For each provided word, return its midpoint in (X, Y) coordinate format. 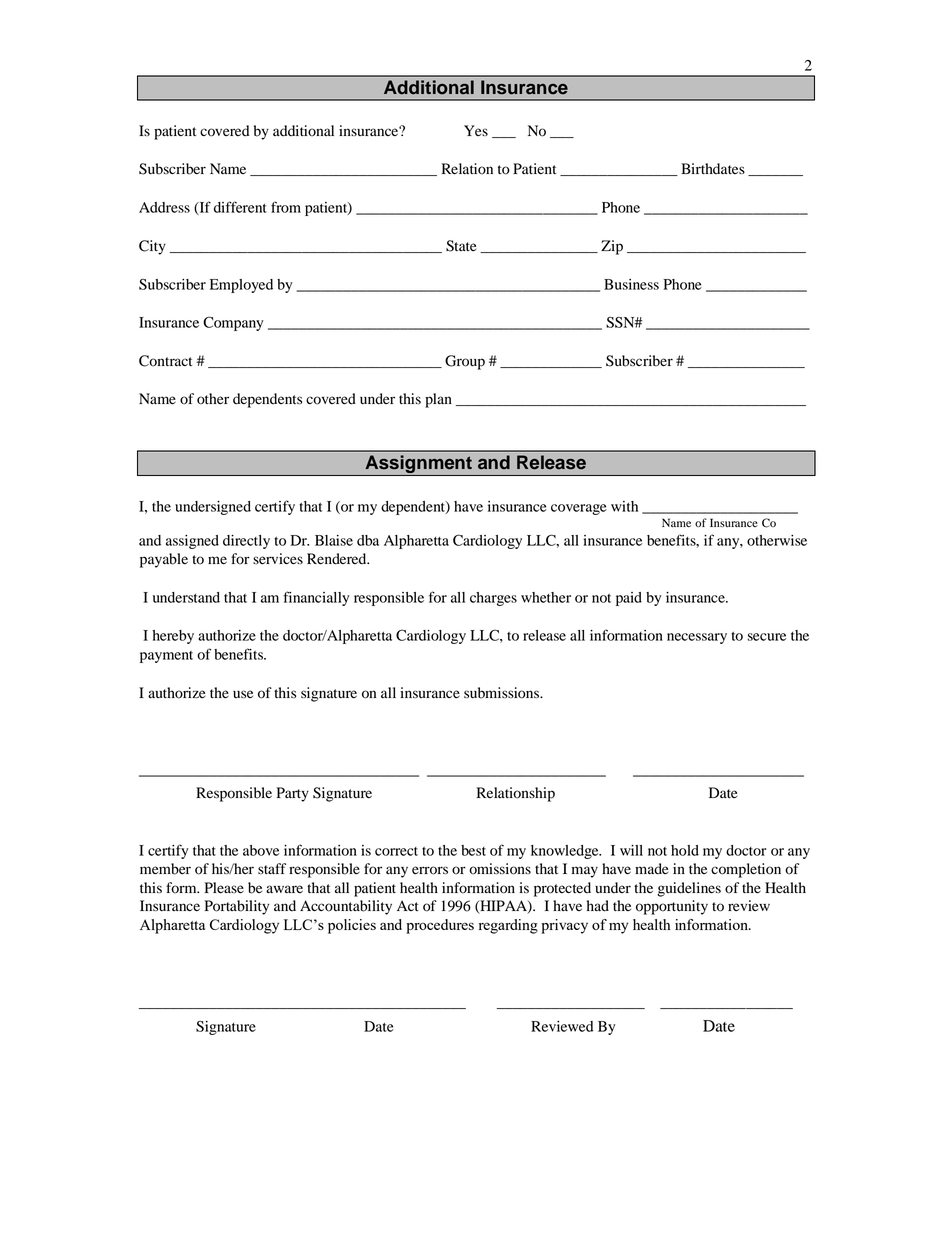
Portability (237, 907)
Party (293, 794)
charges (493, 599)
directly (246, 542)
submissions (503, 693)
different (240, 207)
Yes (476, 130)
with (624, 506)
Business (631, 284)
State (461, 246)
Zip (612, 247)
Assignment (418, 465)
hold (685, 850)
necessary (697, 638)
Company (233, 323)
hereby (173, 637)
